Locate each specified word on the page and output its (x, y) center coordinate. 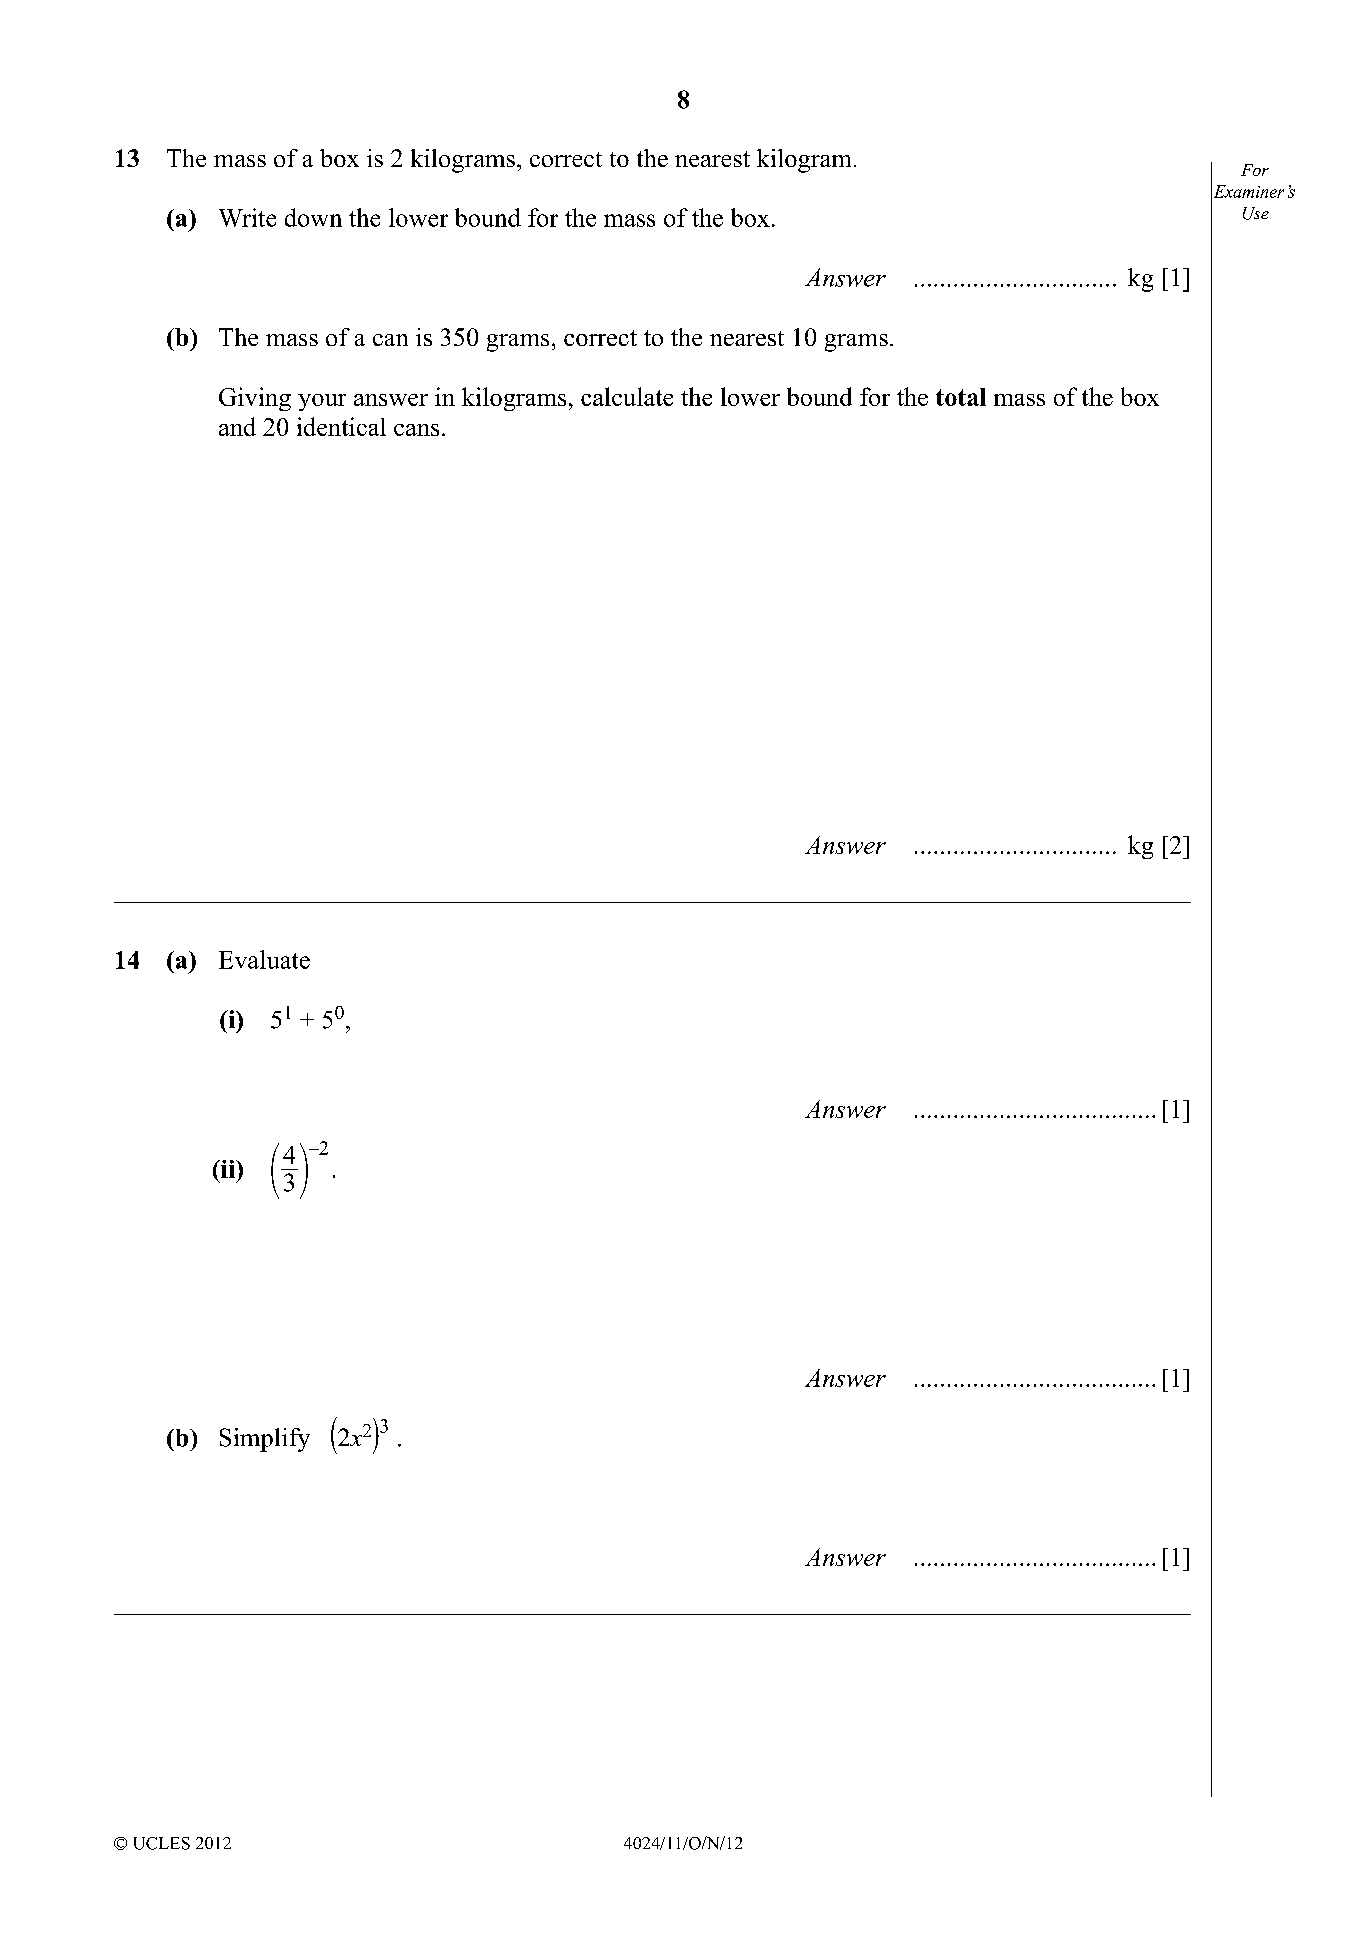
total (961, 397)
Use (1256, 213)
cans (416, 430)
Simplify (265, 1440)
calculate (627, 396)
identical (341, 426)
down (313, 217)
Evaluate (264, 959)
